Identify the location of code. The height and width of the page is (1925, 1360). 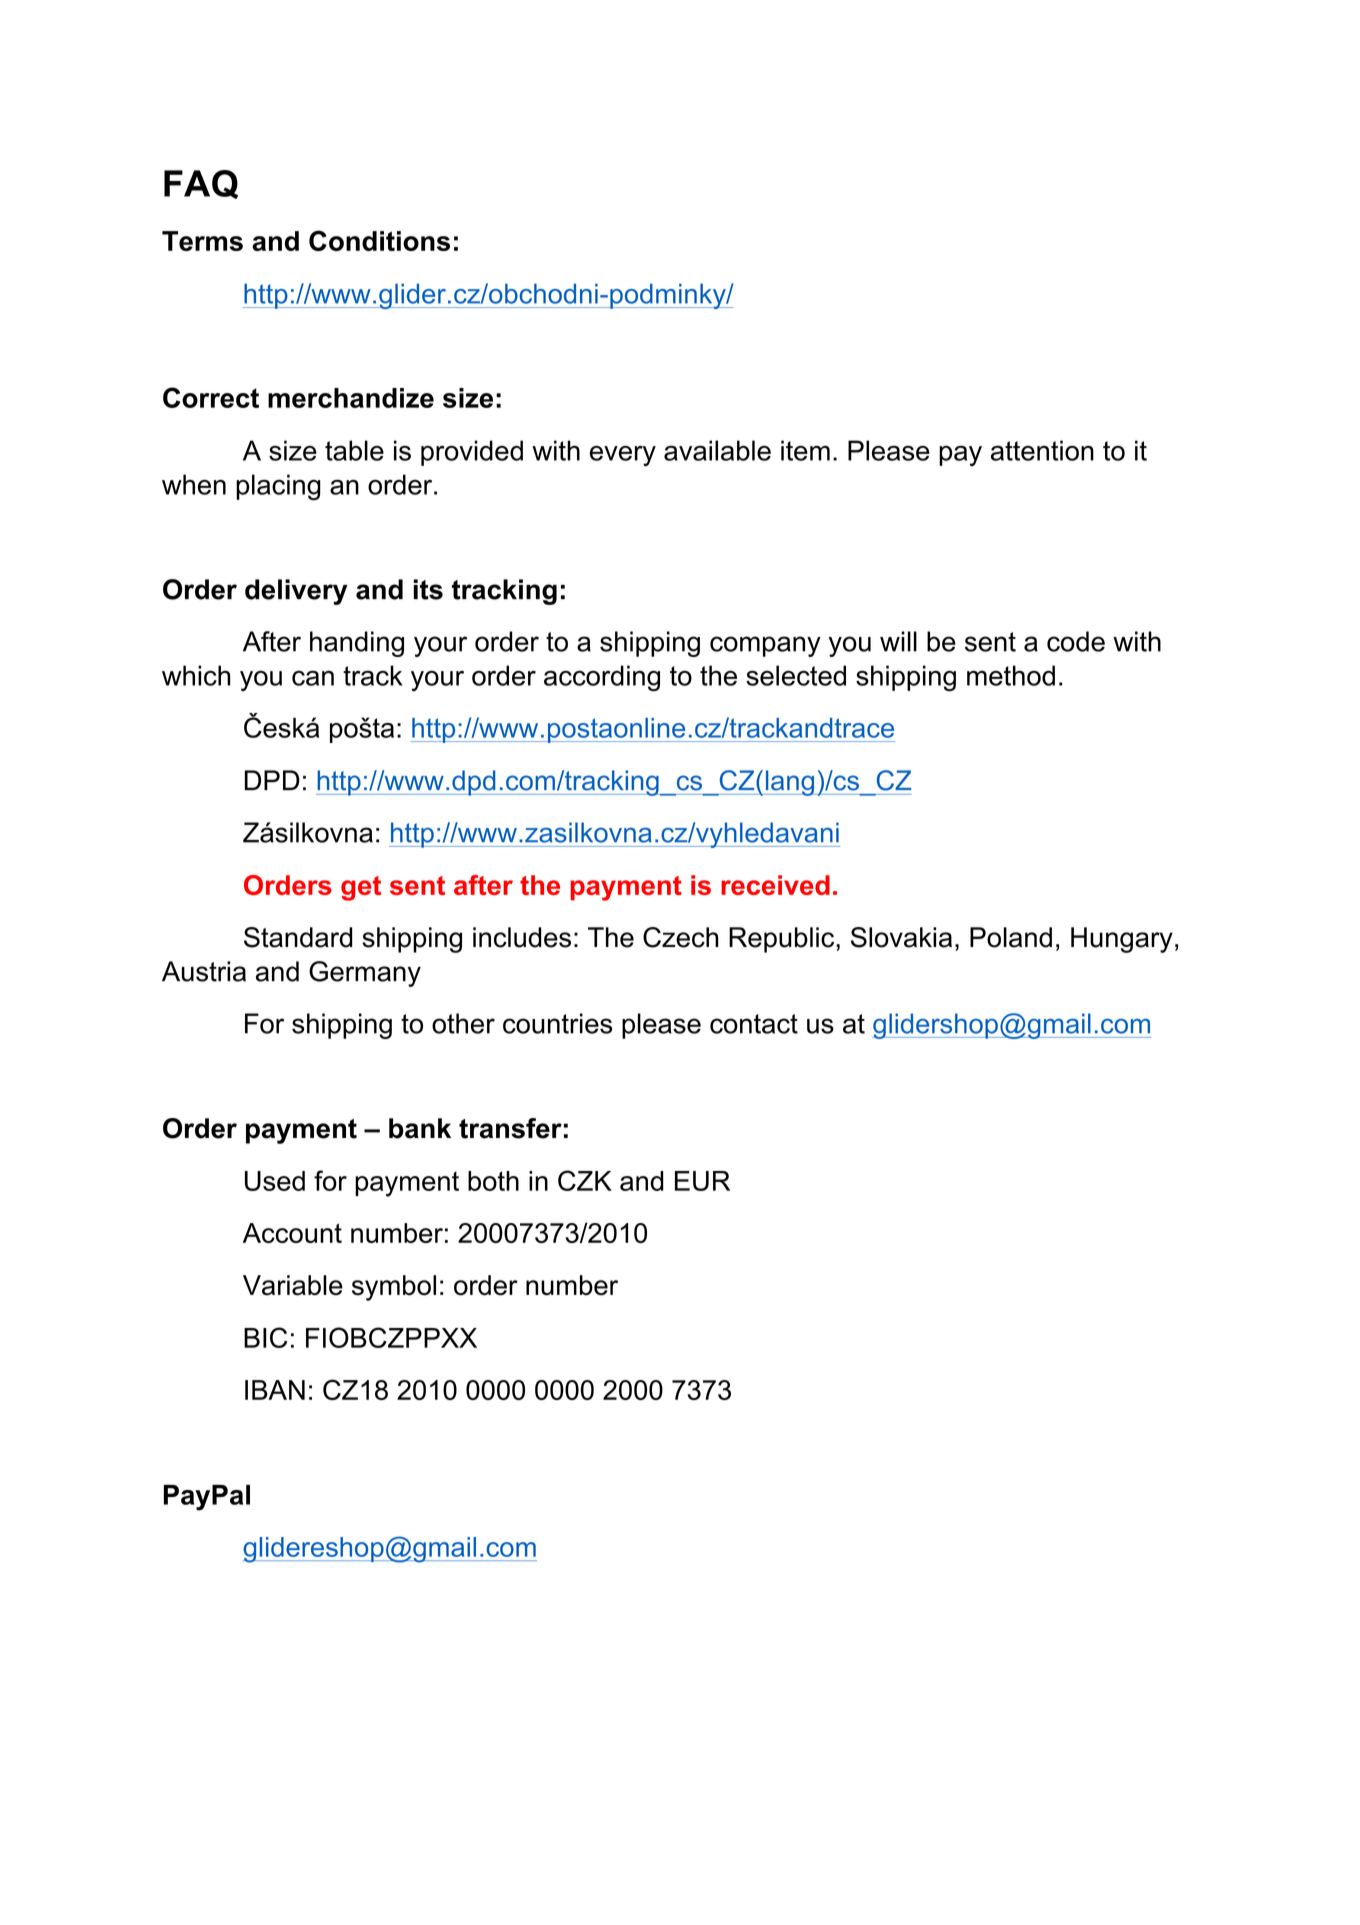
(1076, 641).
